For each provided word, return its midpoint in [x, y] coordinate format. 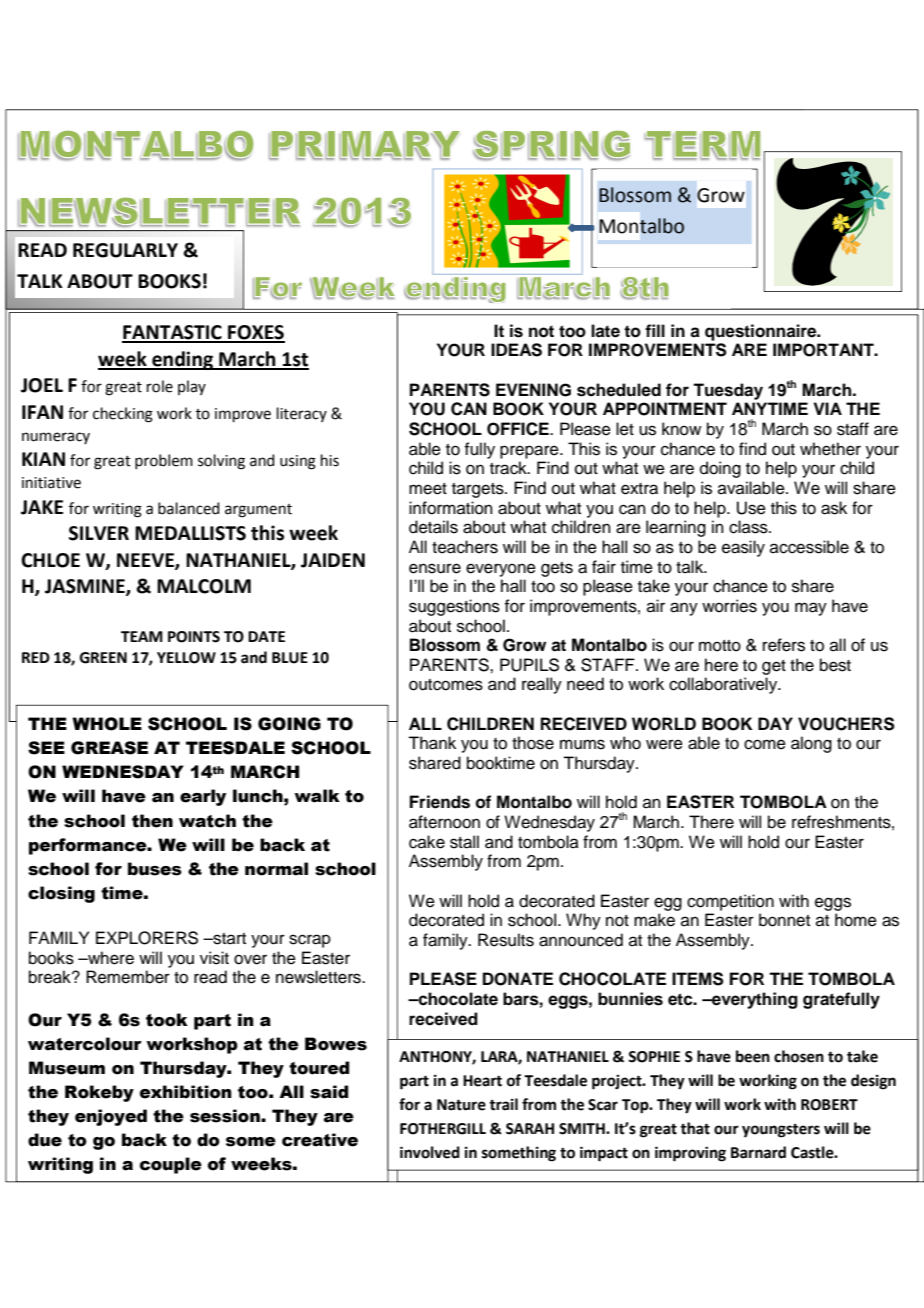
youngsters [781, 1131]
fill [655, 330]
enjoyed [111, 1117]
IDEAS [516, 350]
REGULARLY [125, 250]
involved [430, 1152]
